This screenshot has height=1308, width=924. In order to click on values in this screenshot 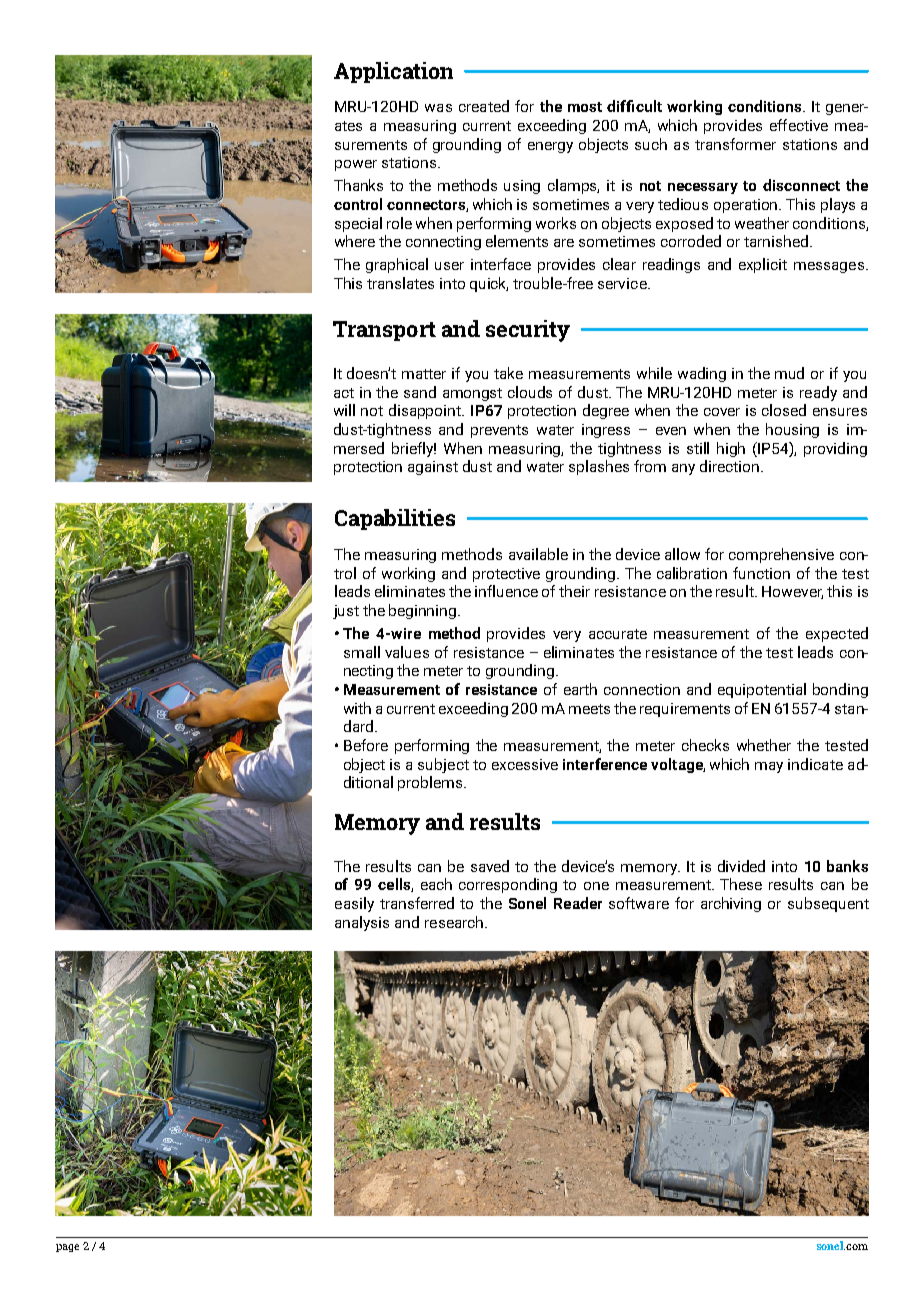, I will do `click(407, 652)`.
